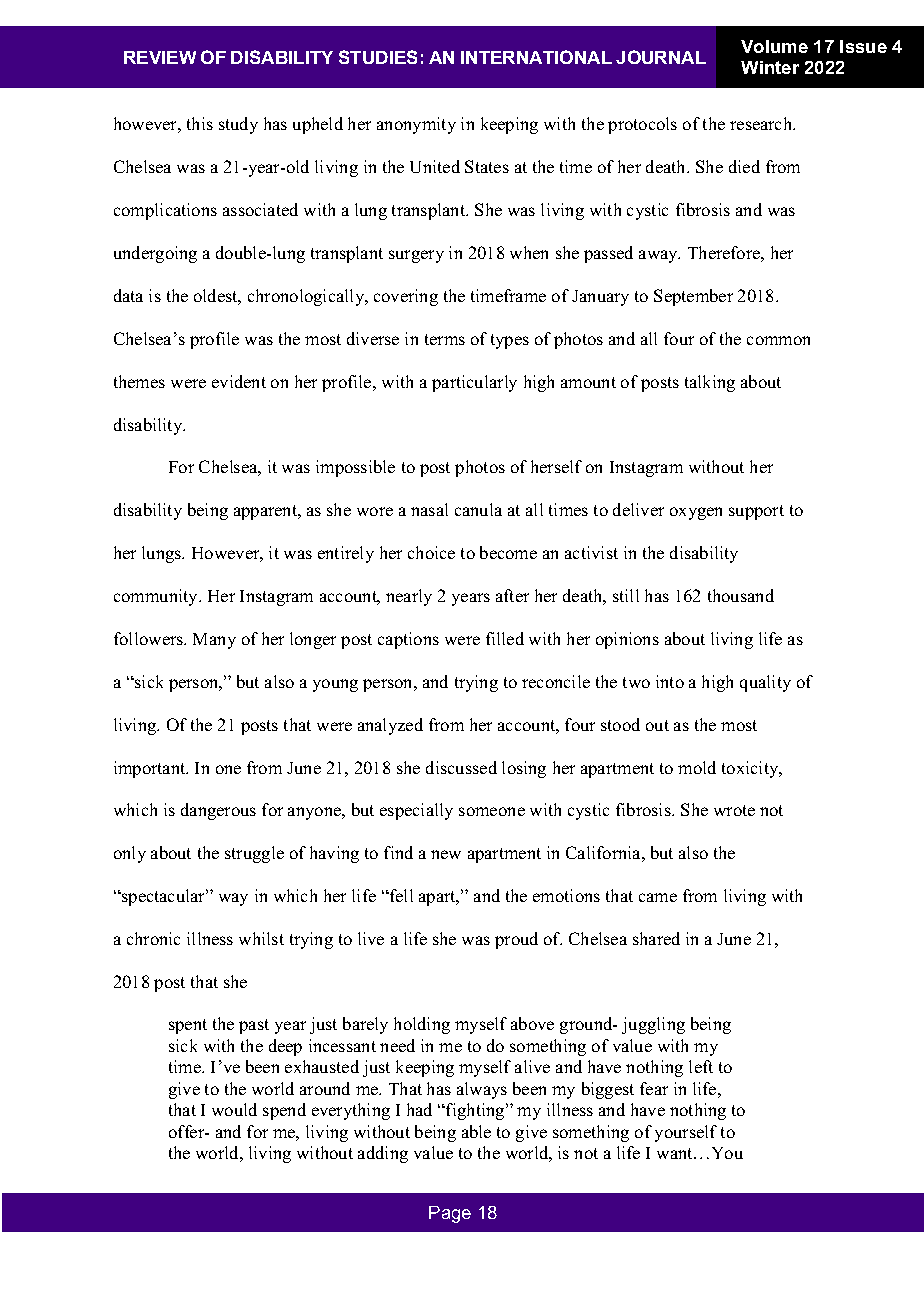 The image size is (924, 1308). I want to click on would, so click(234, 1109).
